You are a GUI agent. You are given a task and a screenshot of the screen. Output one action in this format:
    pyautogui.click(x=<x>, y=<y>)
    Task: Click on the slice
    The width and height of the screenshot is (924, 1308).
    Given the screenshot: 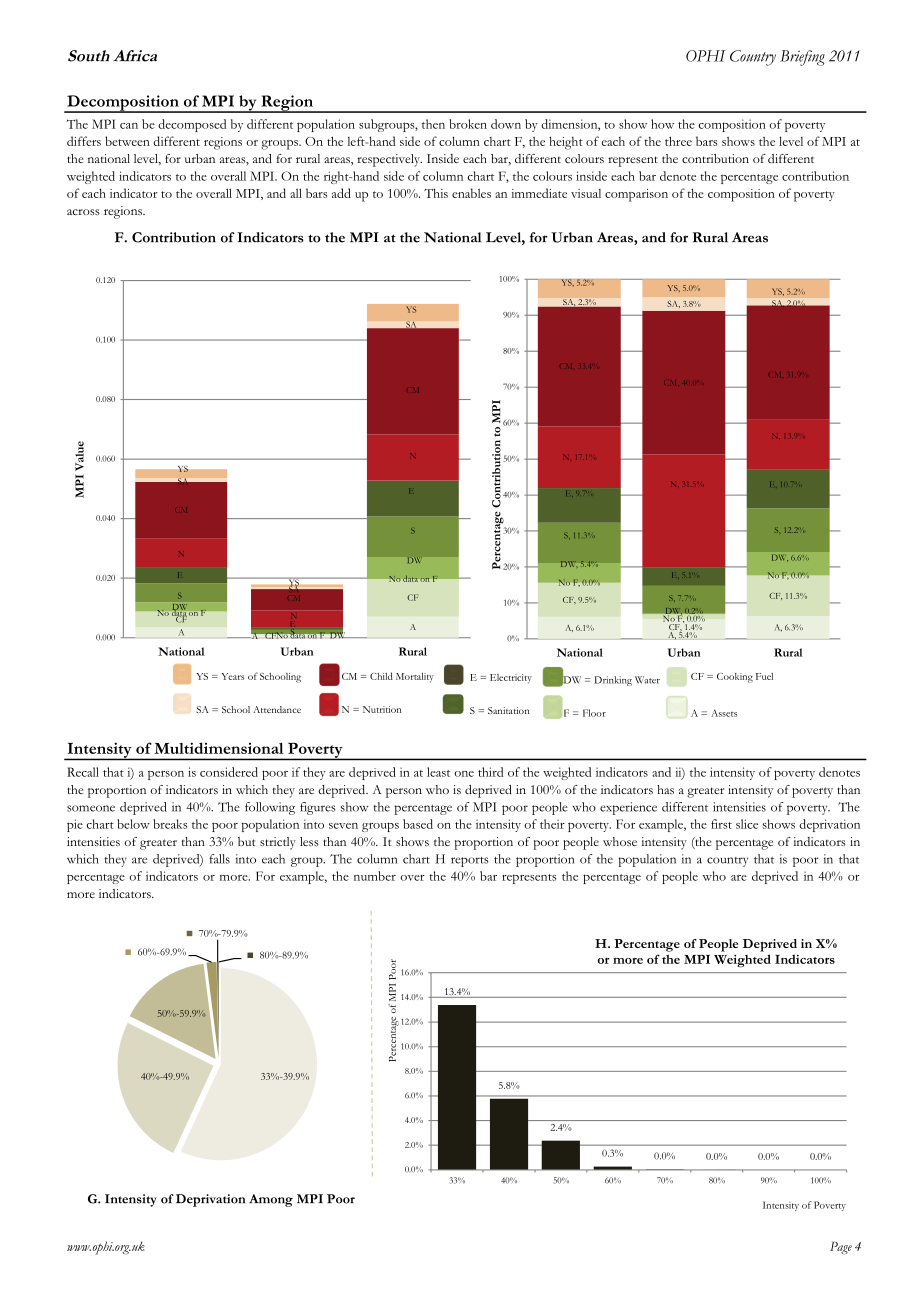 What is the action you would take?
    pyautogui.click(x=747, y=824)
